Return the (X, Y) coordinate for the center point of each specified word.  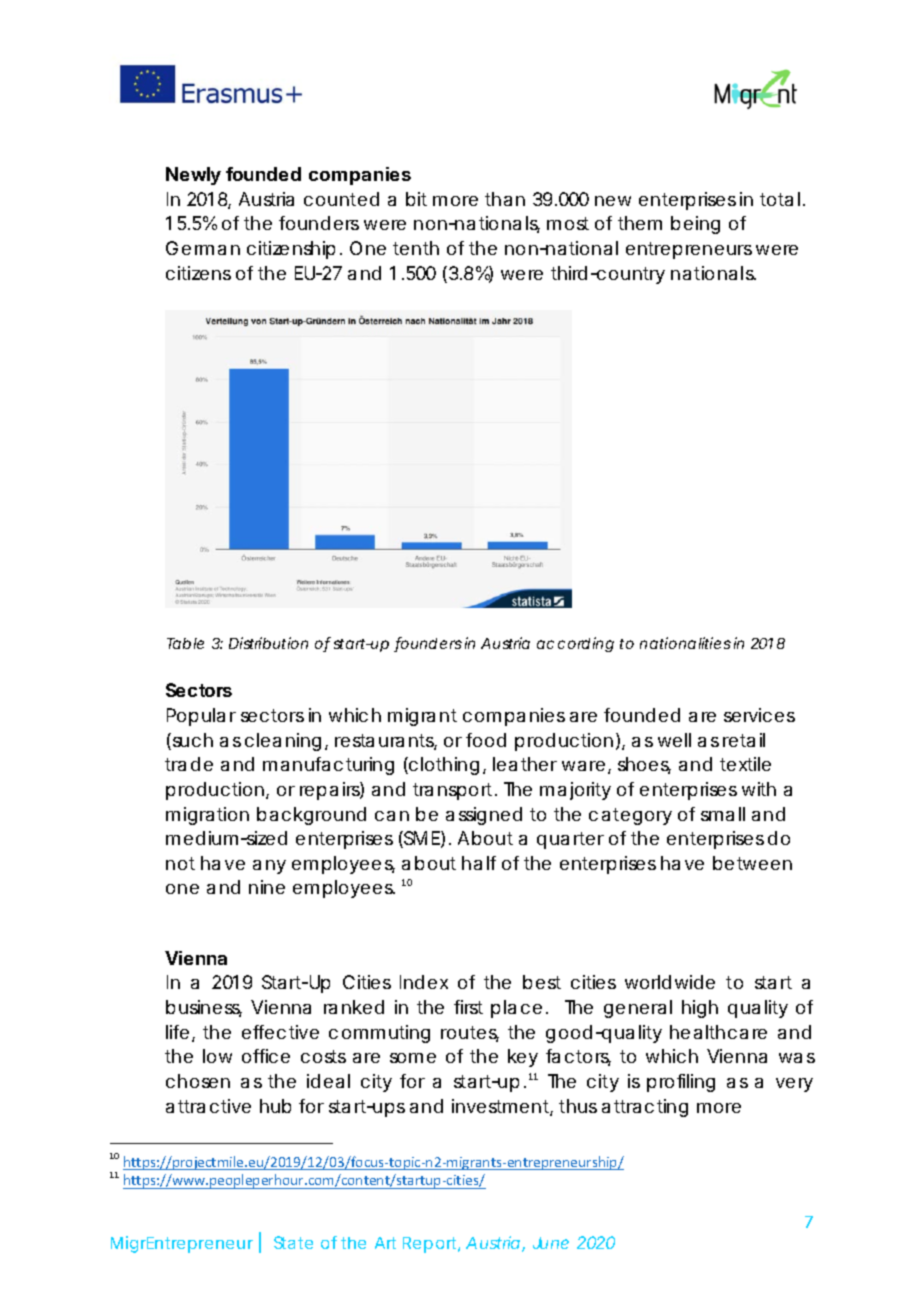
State (293, 1242)
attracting (645, 1108)
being (695, 225)
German (203, 248)
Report (431, 1245)
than (505, 199)
